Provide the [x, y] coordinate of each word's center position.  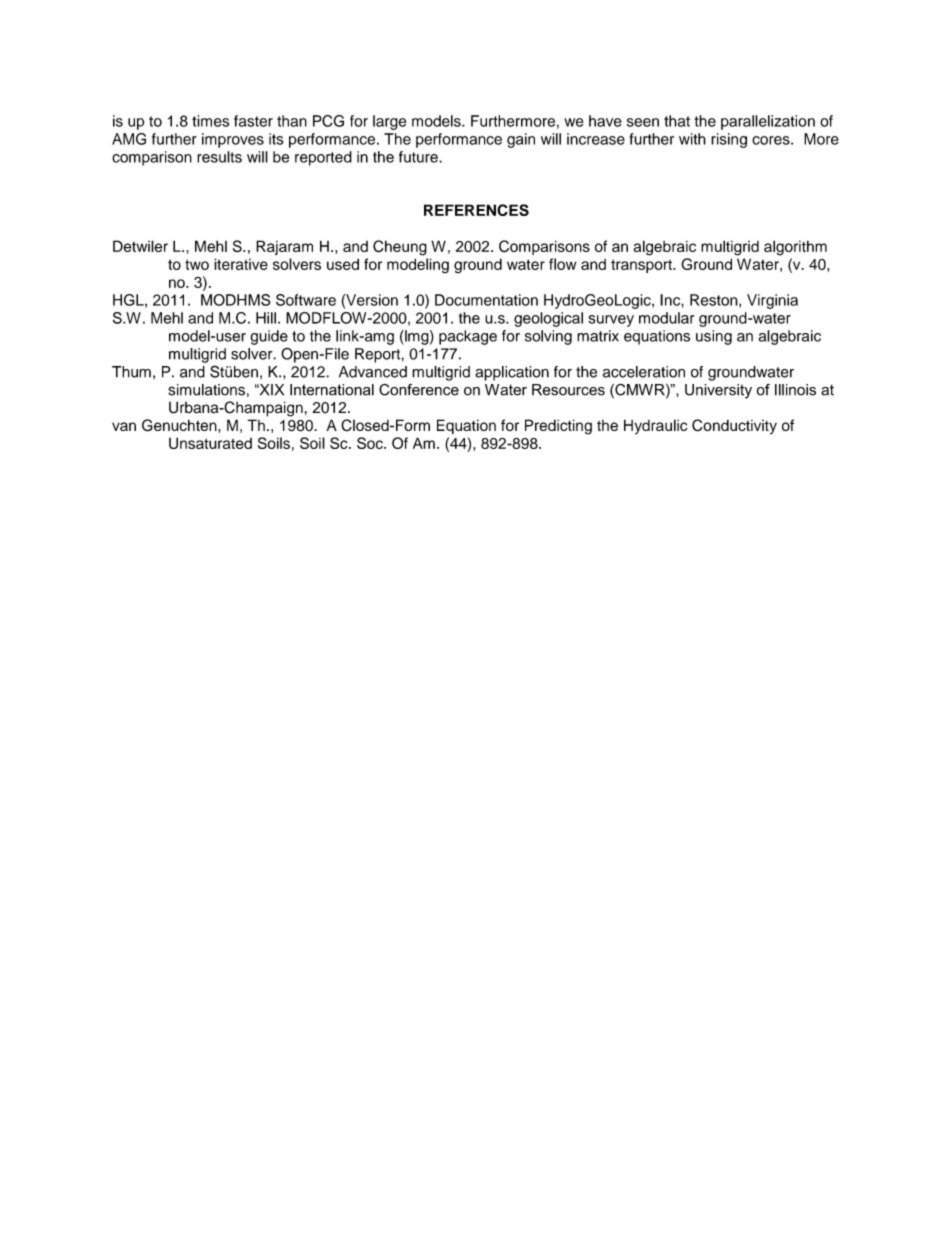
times [210, 121]
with [692, 139]
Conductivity [734, 426]
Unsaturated [210, 443]
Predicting [558, 427]
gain [521, 140]
